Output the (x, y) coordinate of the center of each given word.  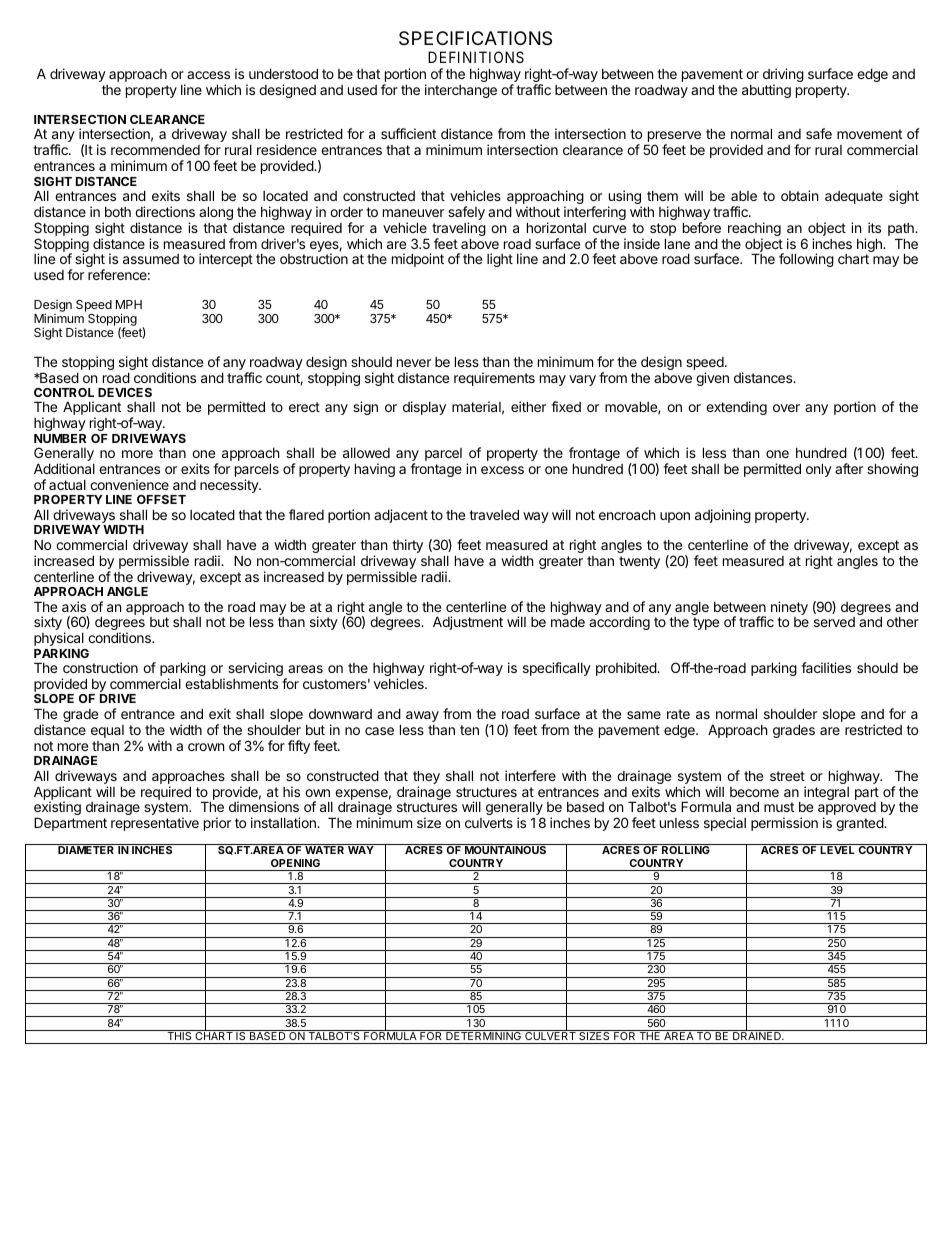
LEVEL (837, 850)
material (476, 406)
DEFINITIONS (476, 57)
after (849, 468)
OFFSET (161, 499)
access (208, 75)
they (426, 778)
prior (217, 824)
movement (869, 134)
